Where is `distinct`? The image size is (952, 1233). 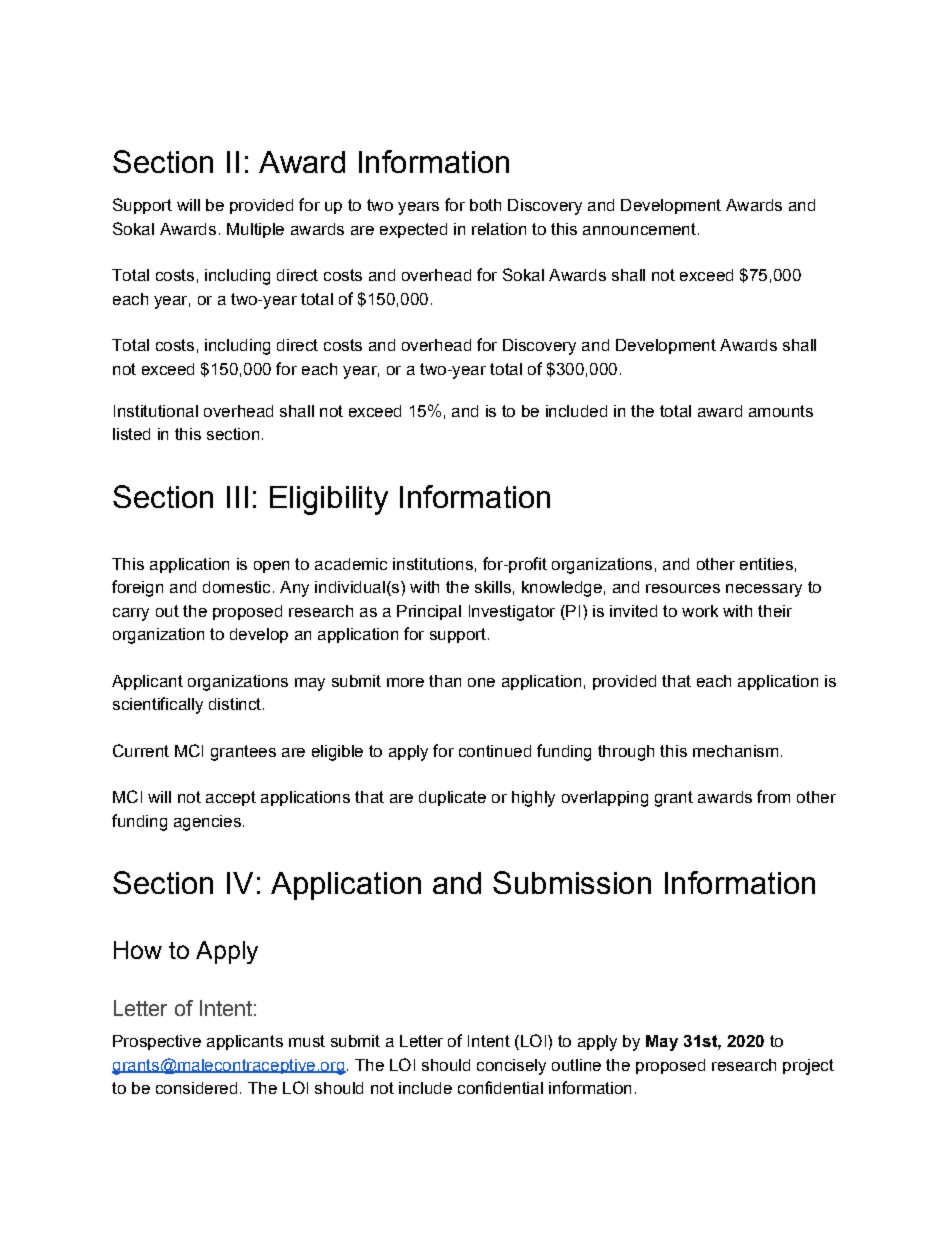
distinct is located at coordinates (236, 704).
